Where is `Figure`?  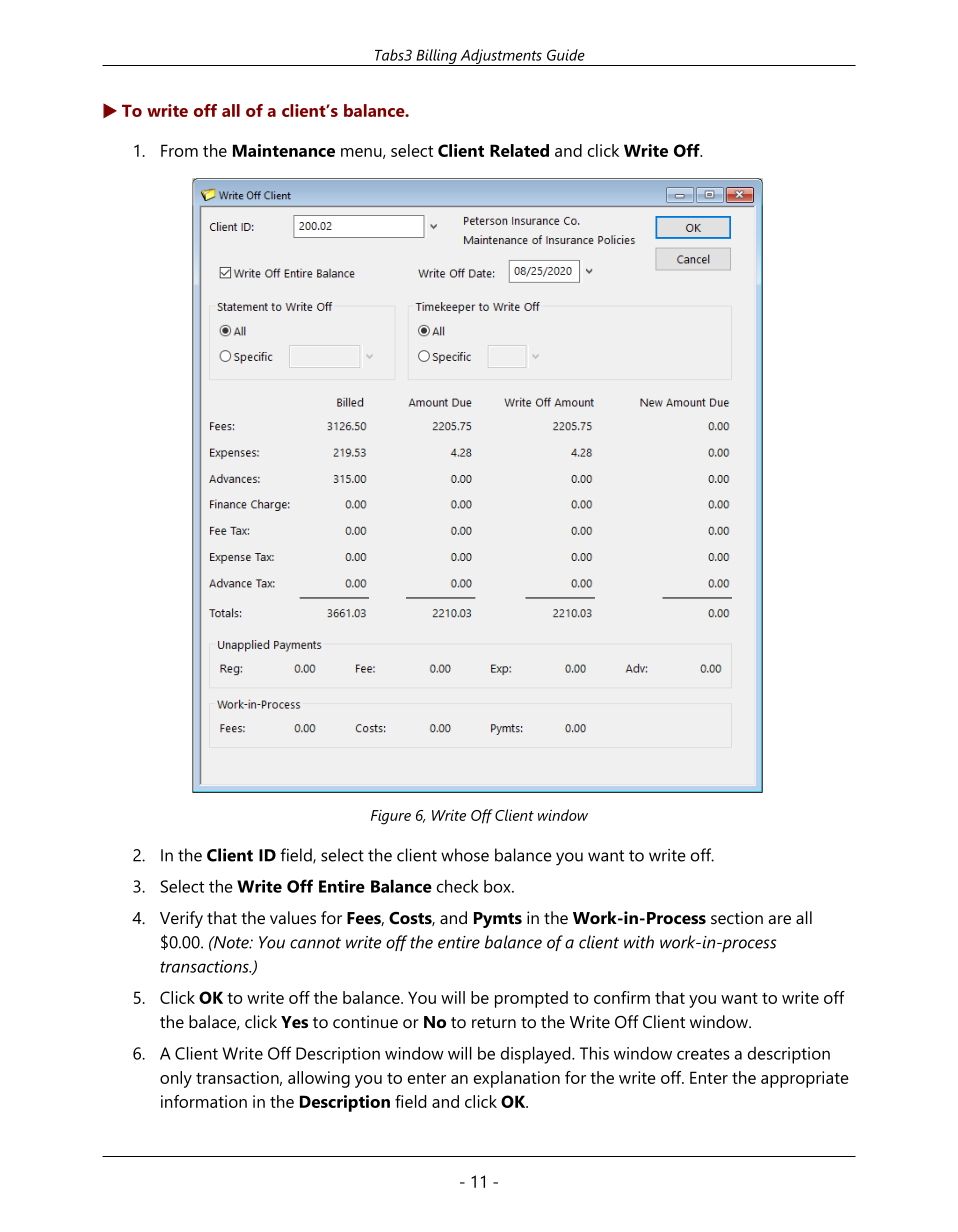
Figure is located at coordinates (391, 817).
